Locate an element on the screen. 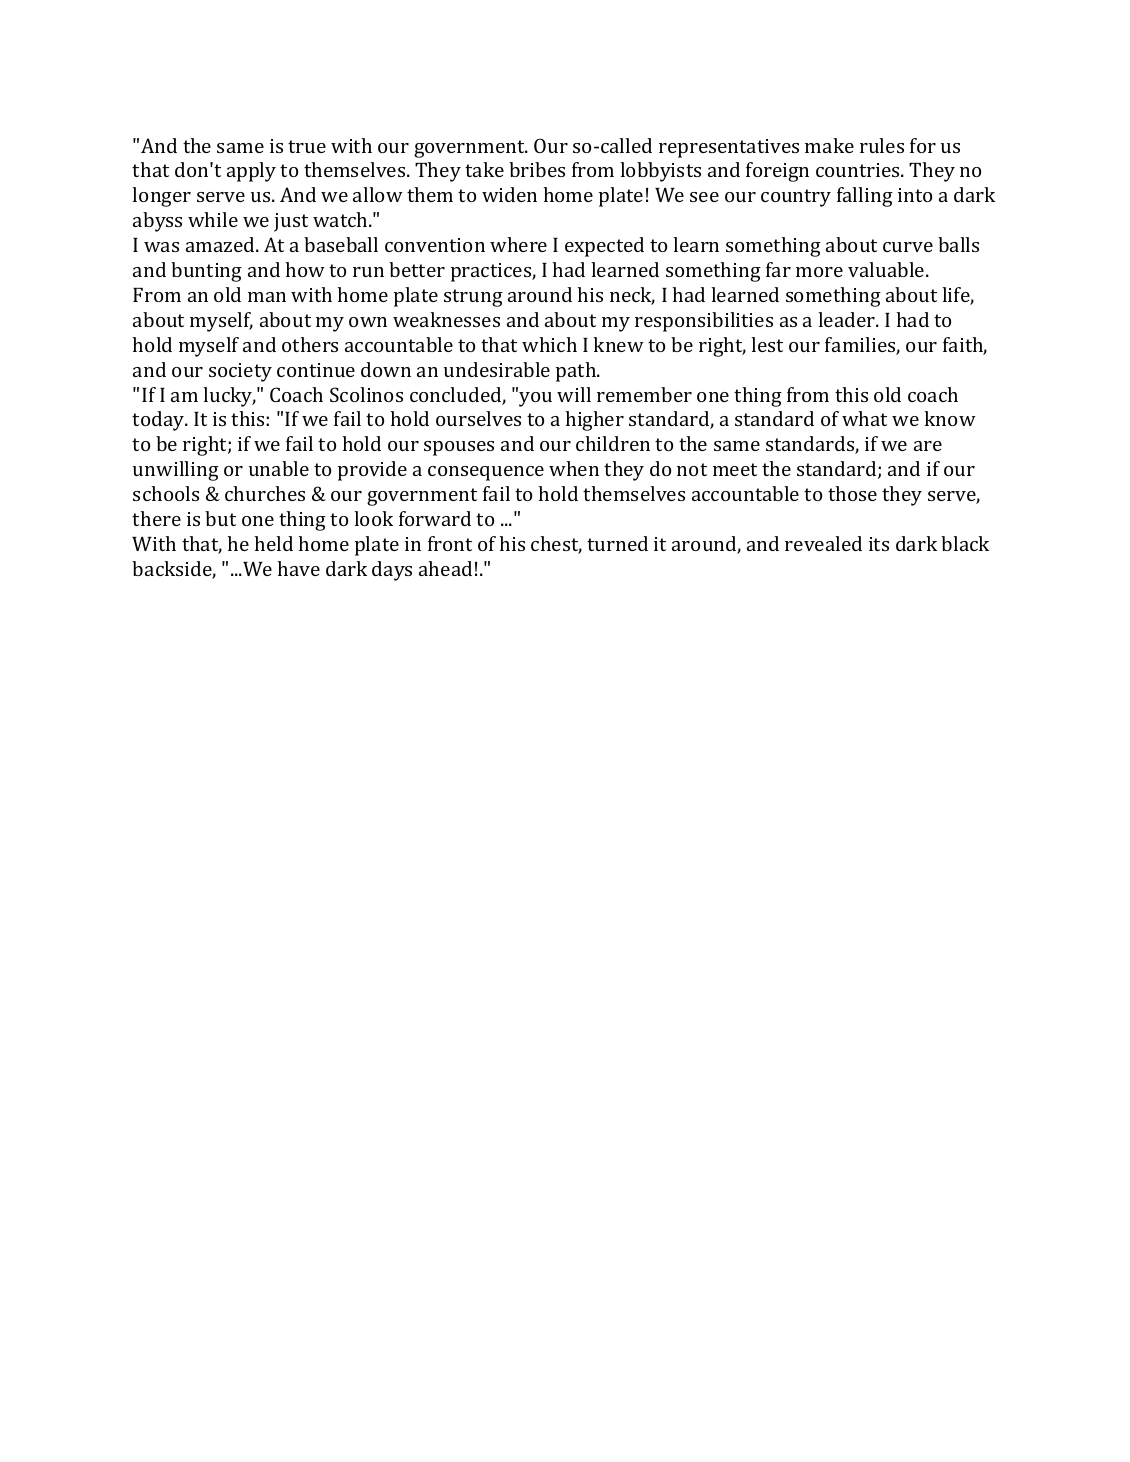  bribes is located at coordinates (537, 169).
